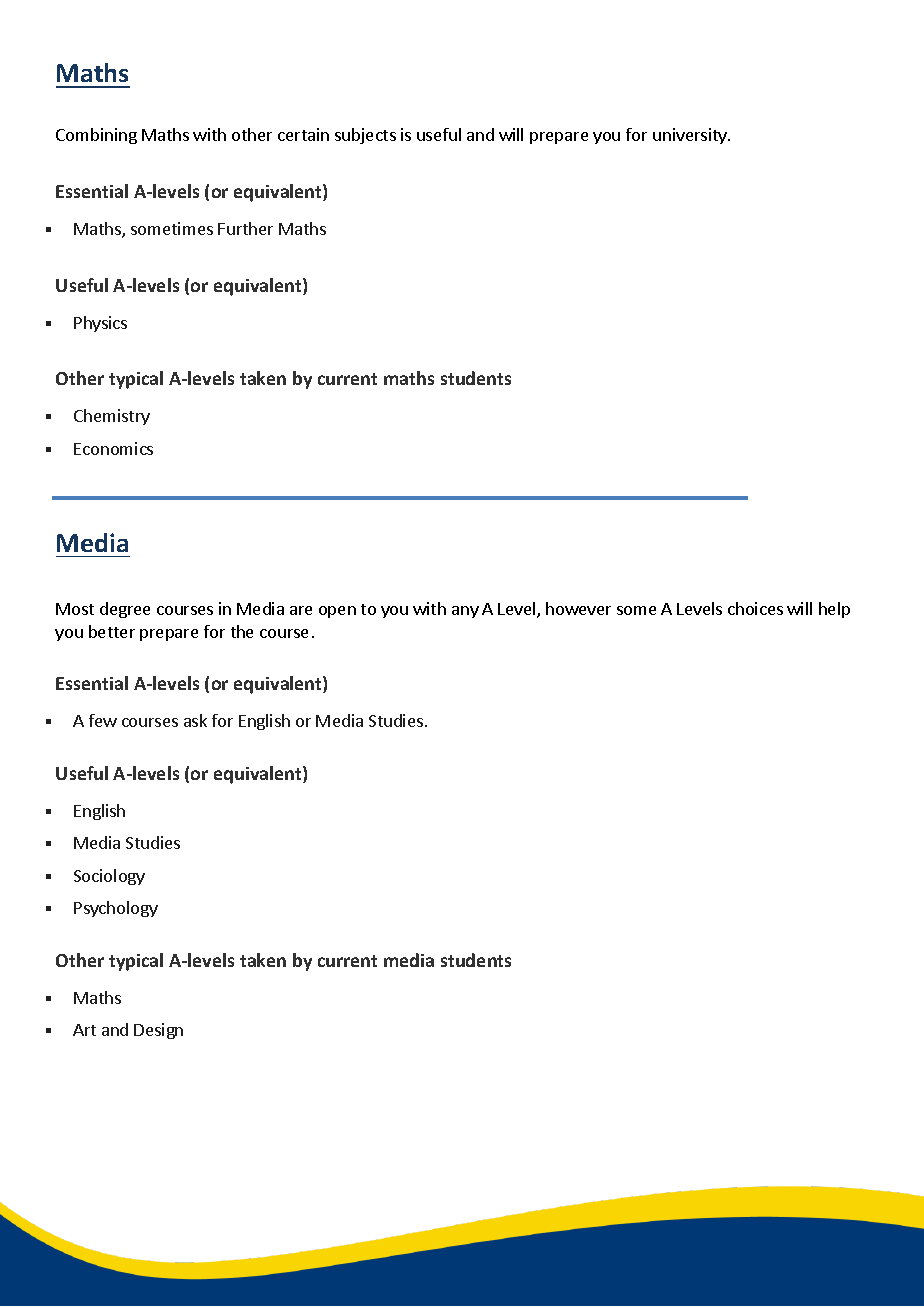 The image size is (924, 1308). I want to click on university, so click(691, 136).
